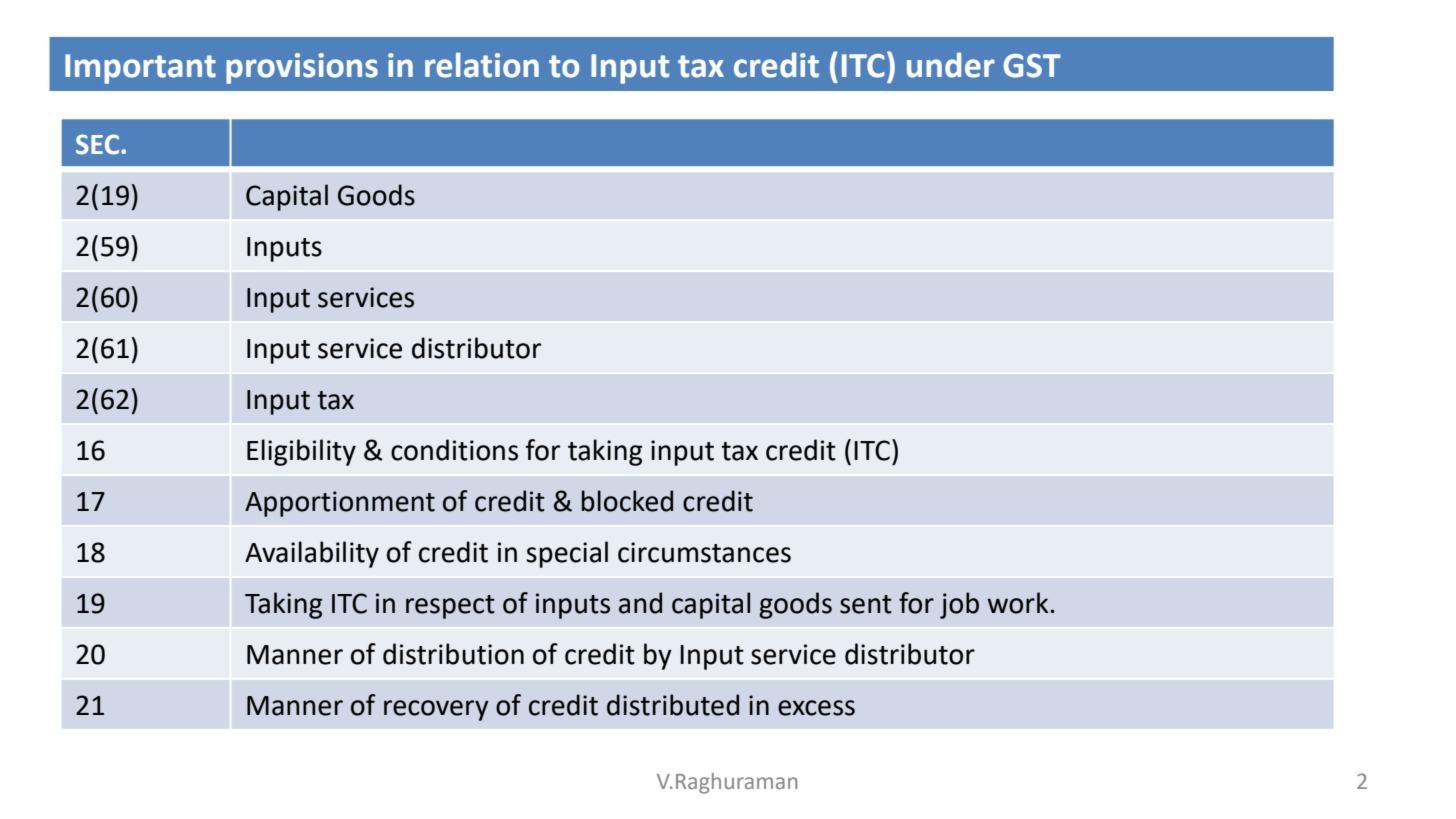  Describe the element at coordinates (312, 554) in the page. I see `Availability` at that location.
